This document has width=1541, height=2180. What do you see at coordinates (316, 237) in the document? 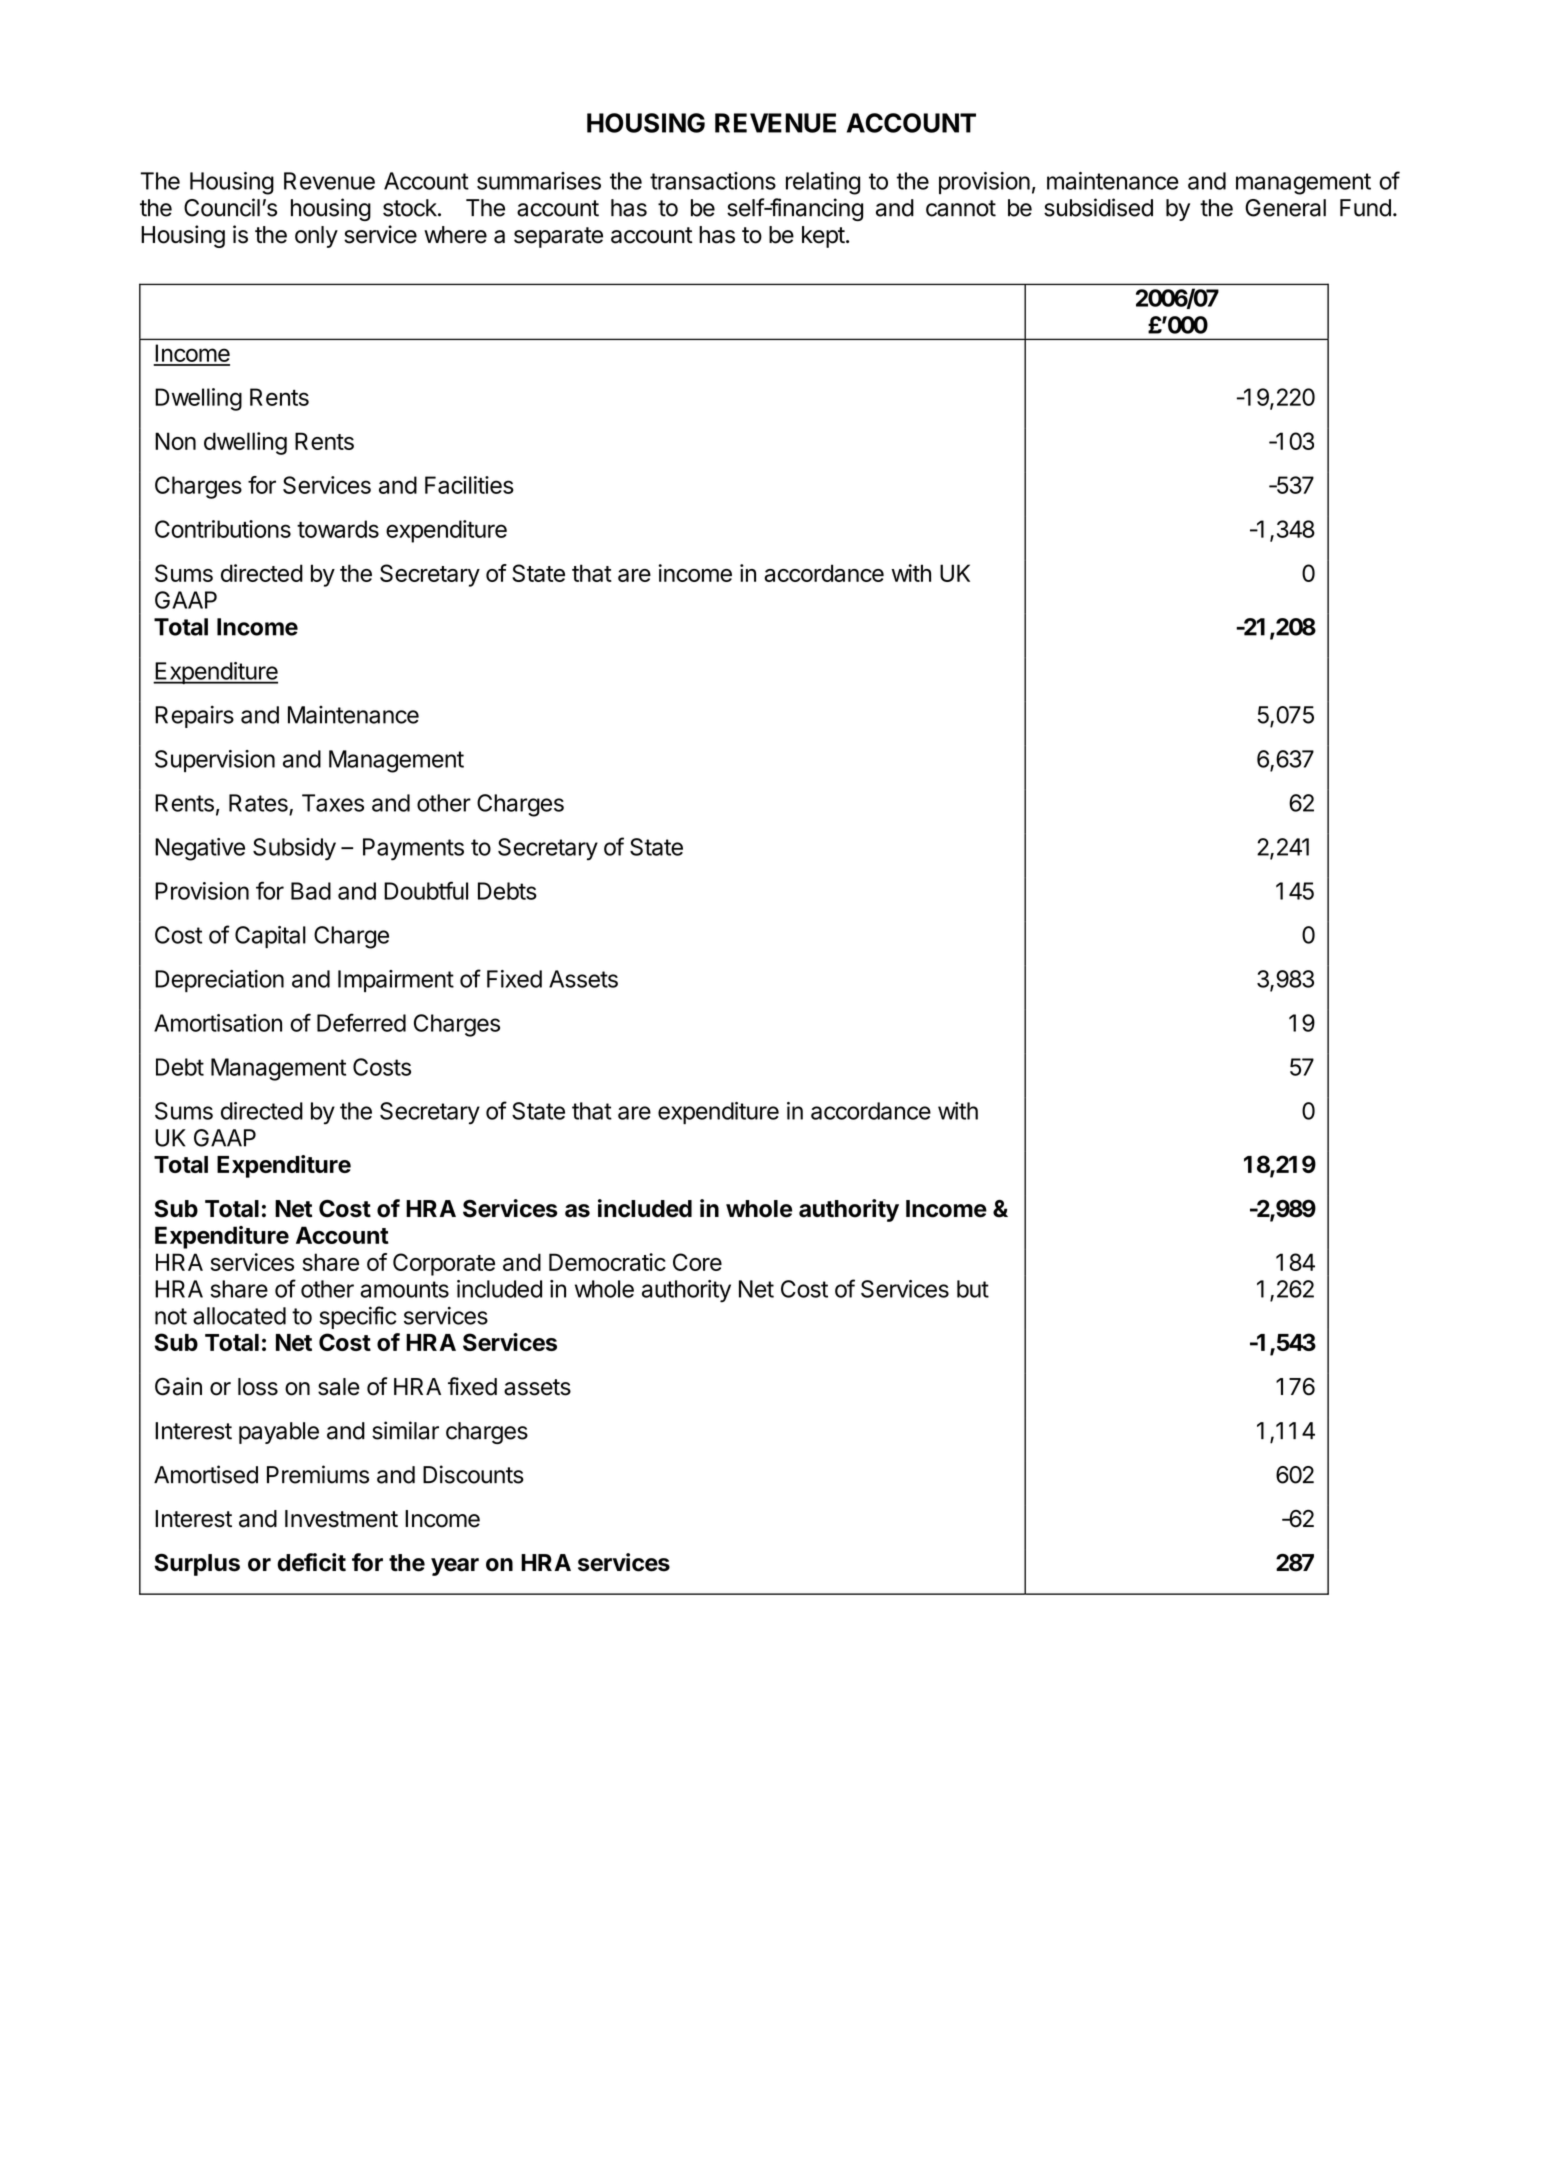
I see `only` at bounding box center [316, 237].
